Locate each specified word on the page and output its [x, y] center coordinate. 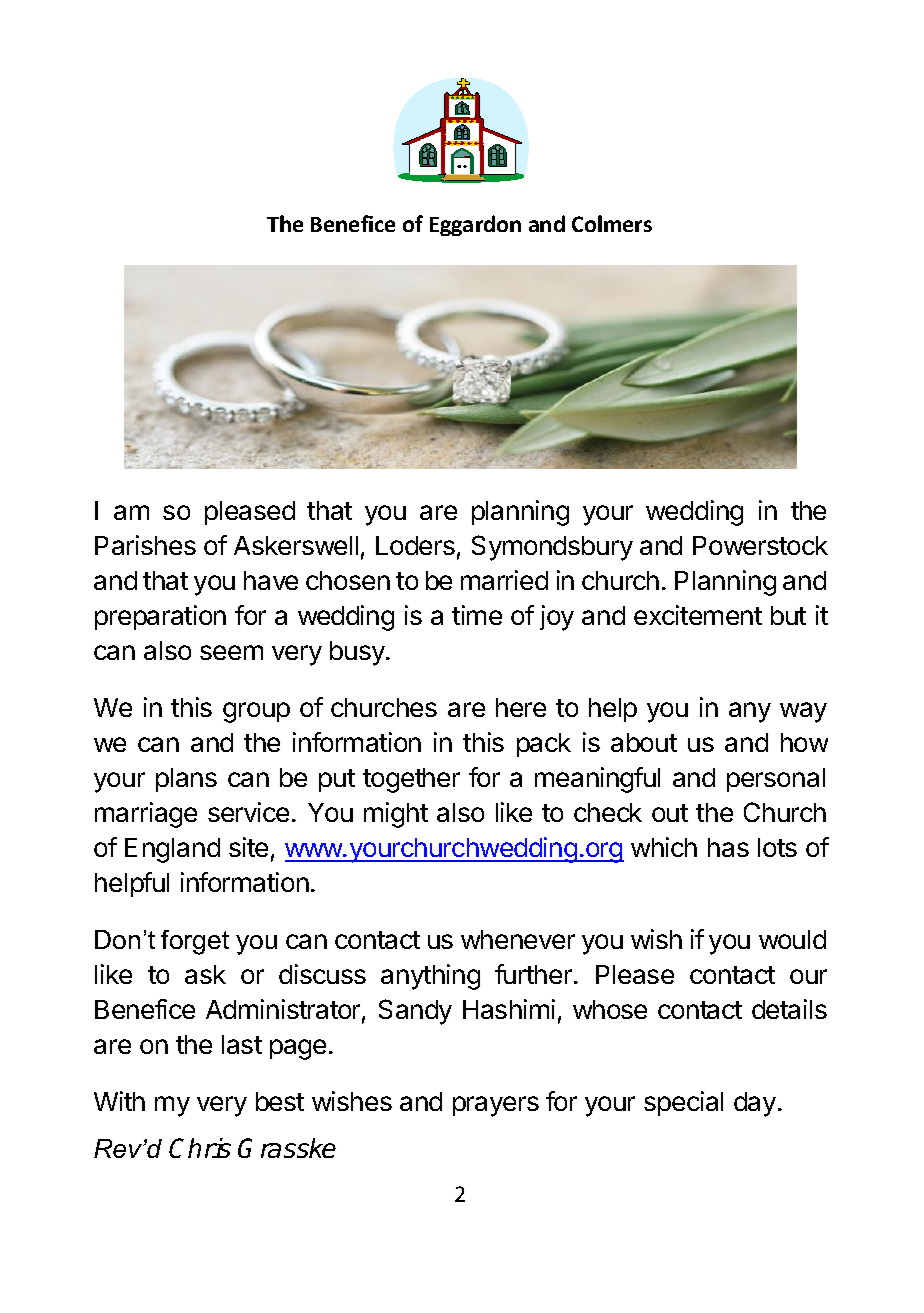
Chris [200, 1148]
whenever [518, 939]
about [644, 742]
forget [195, 942]
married [504, 580]
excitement [698, 615]
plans [186, 780]
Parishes [145, 545]
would [792, 939]
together [411, 780]
